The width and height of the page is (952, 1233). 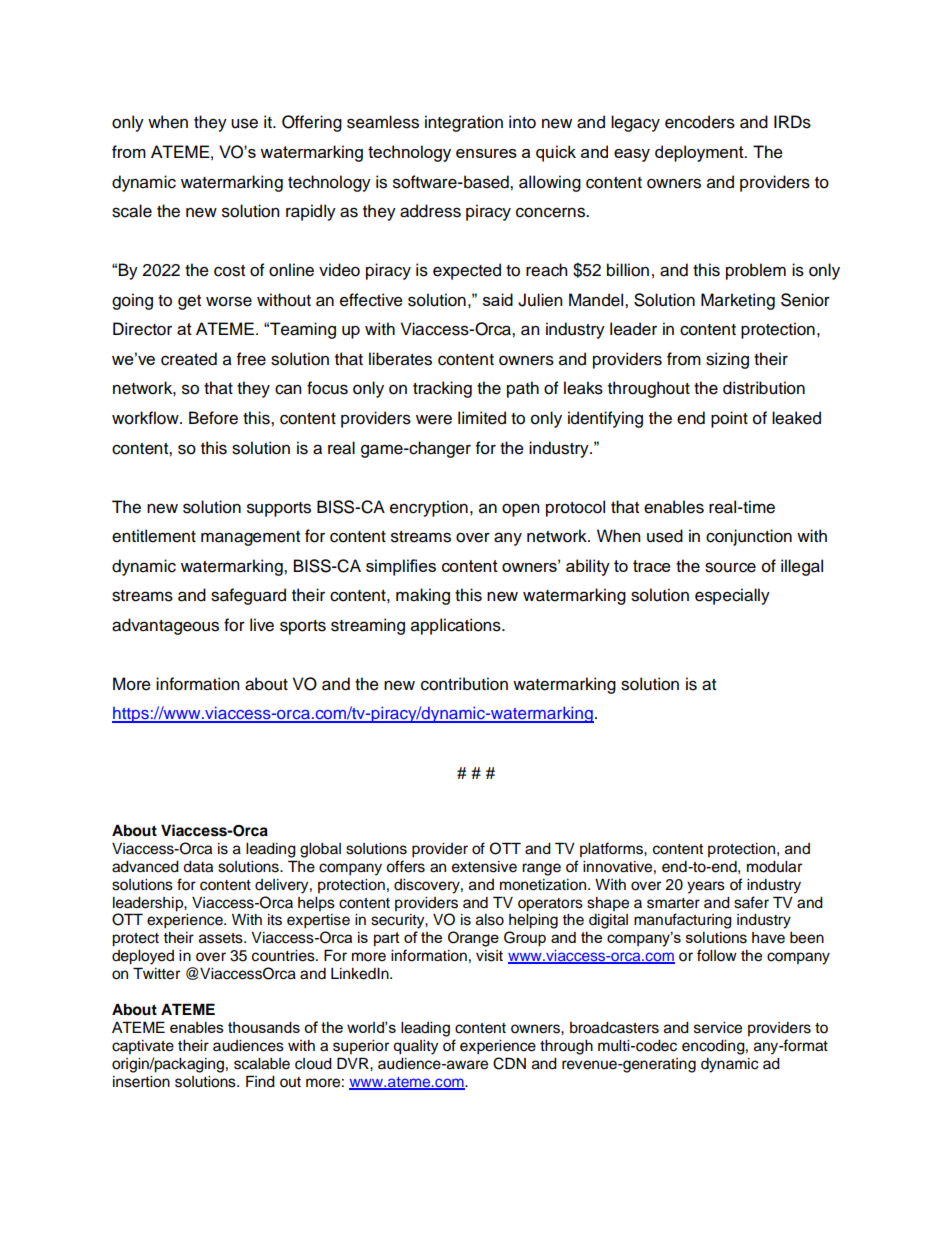 What do you see at coordinates (457, 626) in the page?
I see `applications` at bounding box center [457, 626].
